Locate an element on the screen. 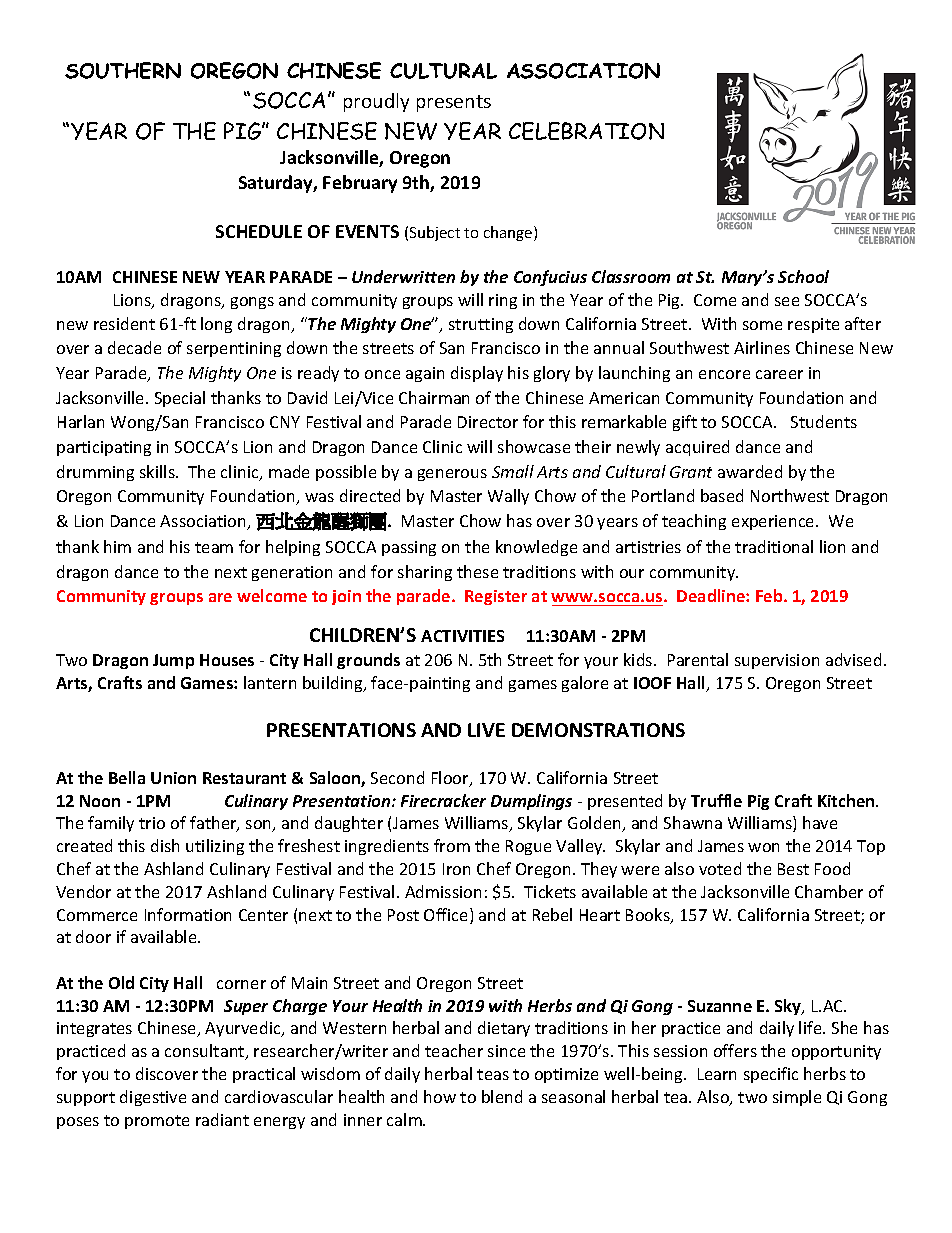 The height and width of the screenshot is (1233, 952). from is located at coordinates (452, 845).
